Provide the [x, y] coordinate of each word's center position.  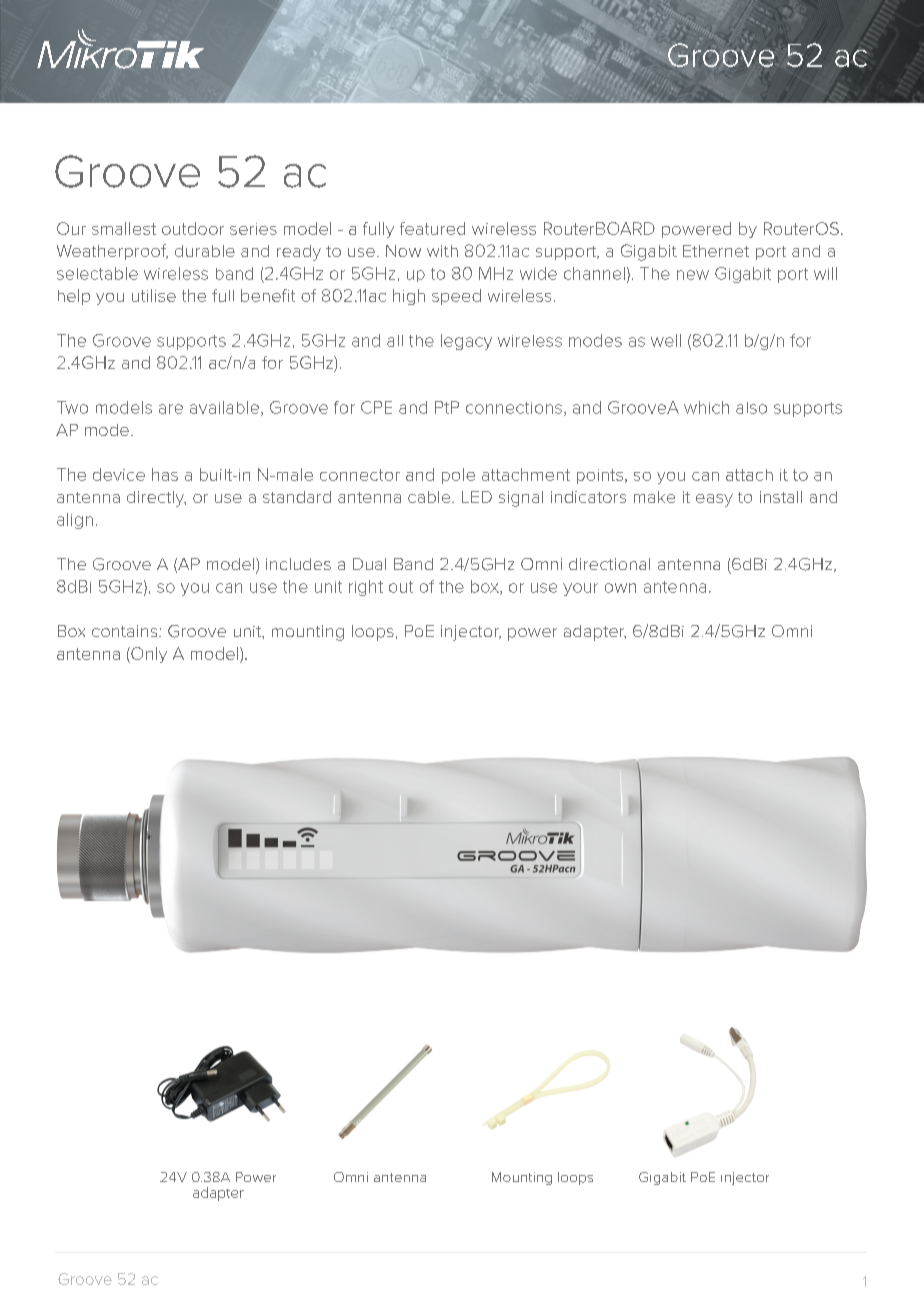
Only [148, 655]
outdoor [193, 228]
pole [458, 476]
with [442, 251]
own [620, 588]
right [366, 588]
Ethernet [716, 251]
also [751, 408]
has [165, 474]
